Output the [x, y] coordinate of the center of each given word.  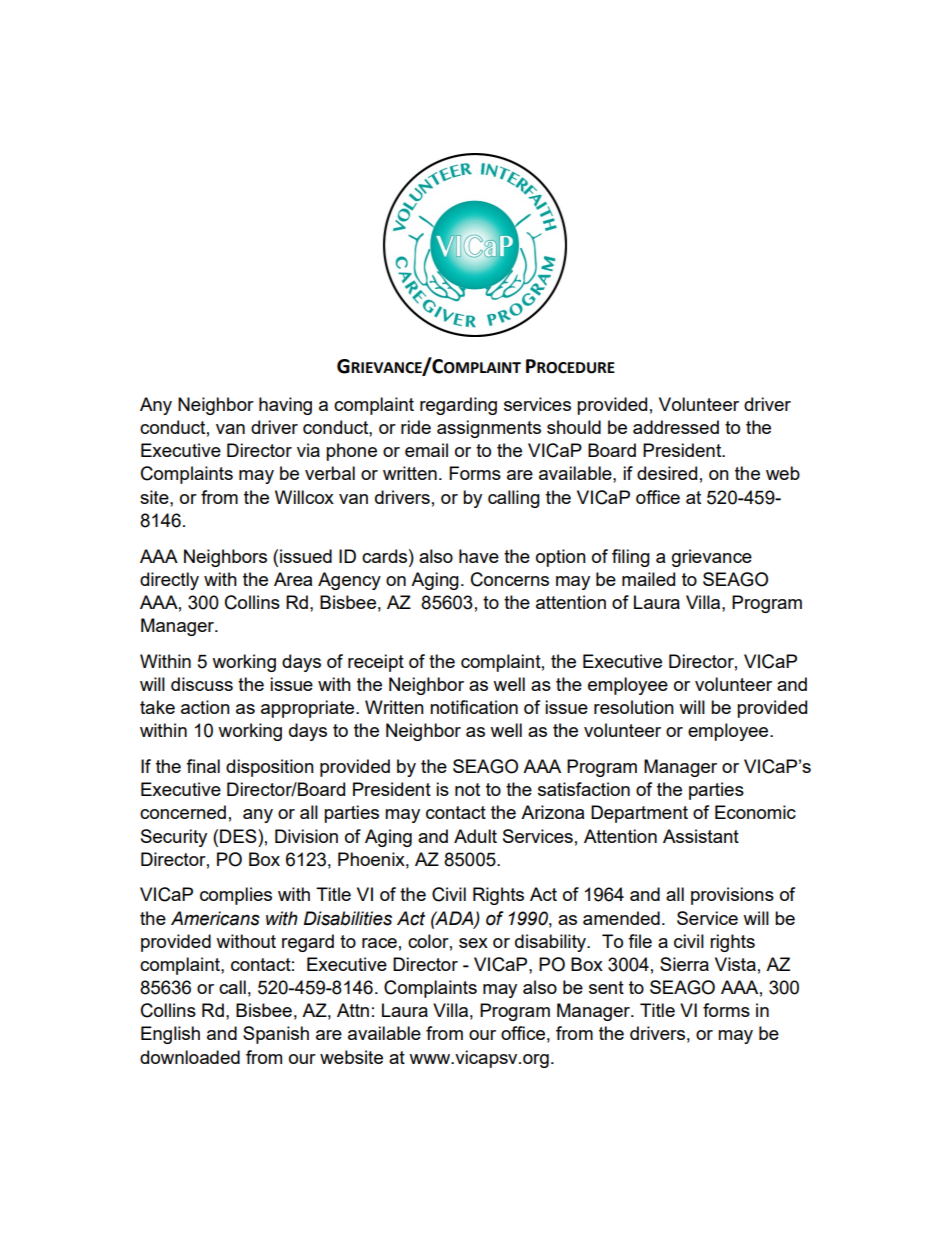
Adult [475, 836]
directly [169, 581]
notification [474, 707]
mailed [648, 579]
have [479, 556]
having [285, 406]
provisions [732, 896]
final [203, 766]
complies [236, 896]
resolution [634, 707]
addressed [676, 427]
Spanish [276, 1035]
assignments [489, 429]
